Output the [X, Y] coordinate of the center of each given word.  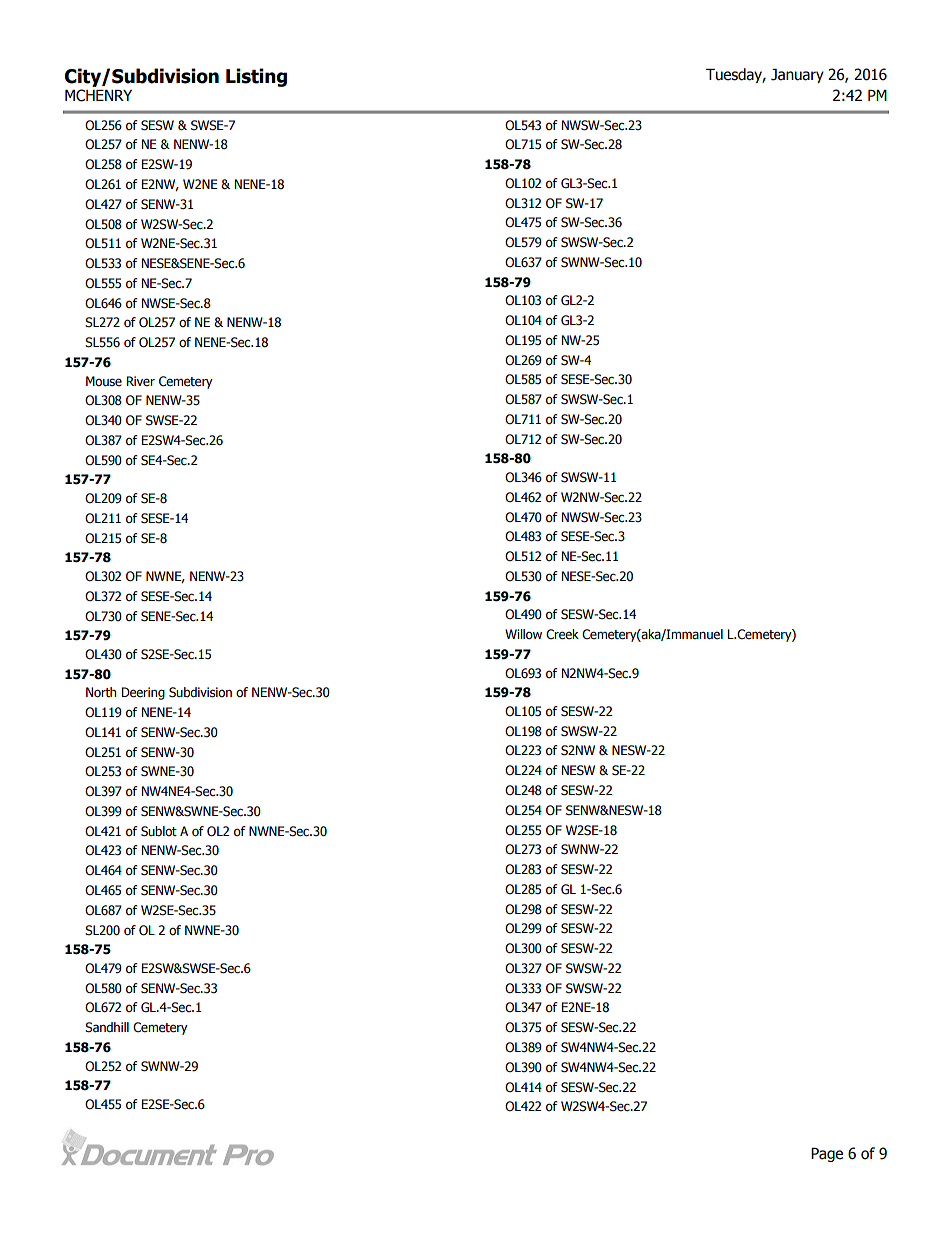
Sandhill [107, 1027]
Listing [256, 77]
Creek [562, 634]
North [101, 692]
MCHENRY [98, 95]
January [797, 76]
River [141, 381]
